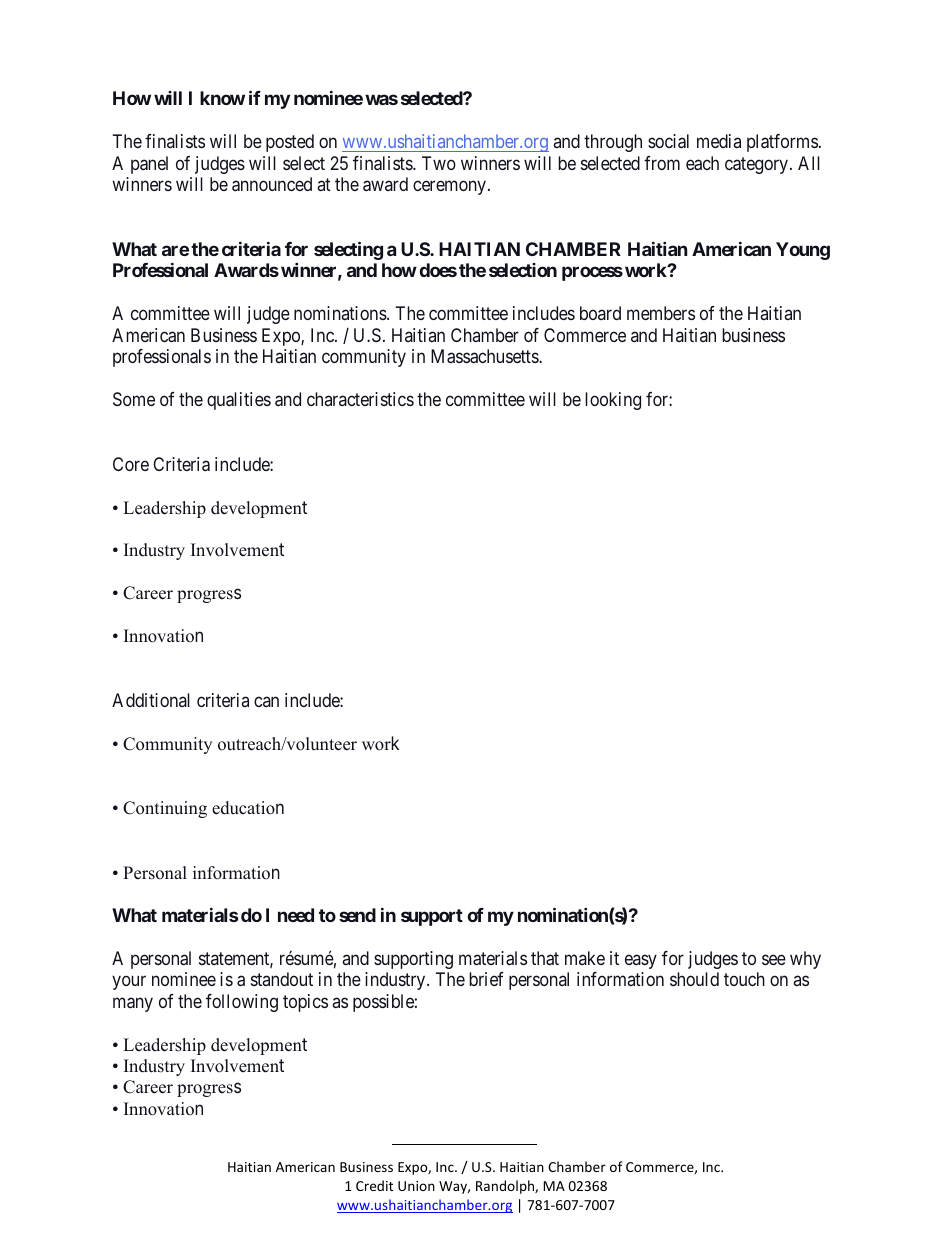  What do you see at coordinates (439, 163) in the image?
I see `Two` at bounding box center [439, 163].
